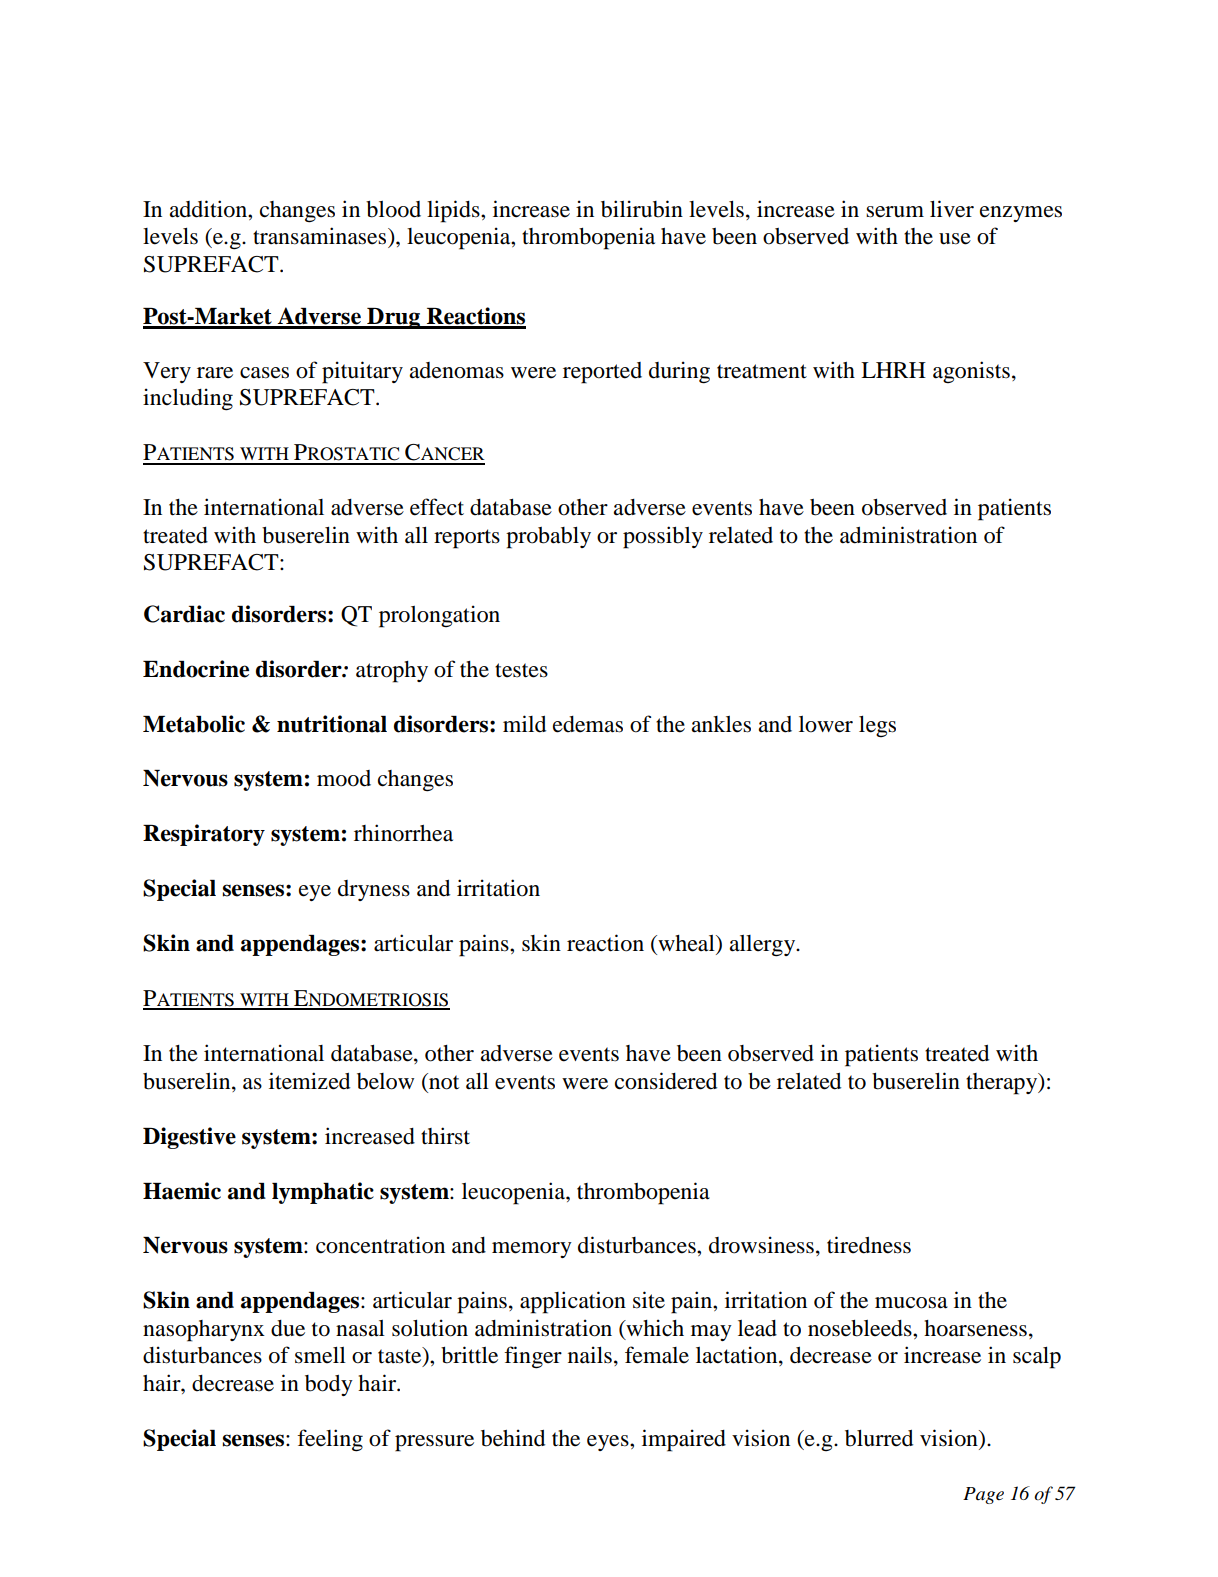 This document has width=1218, height=1577. Describe the element at coordinates (393, 209) in the document. I see `blood` at that location.
